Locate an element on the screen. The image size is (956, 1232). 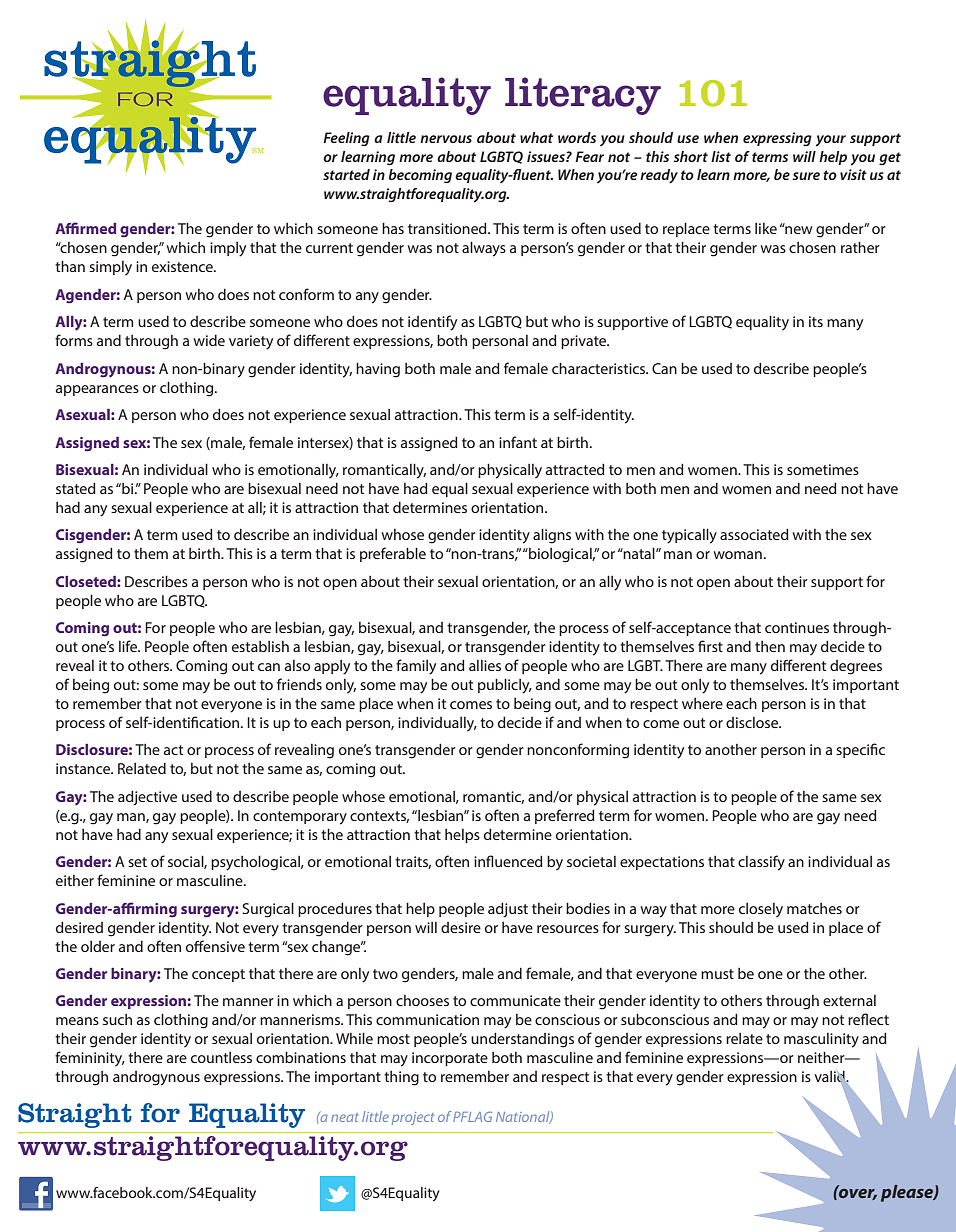
such is located at coordinates (117, 1019).
